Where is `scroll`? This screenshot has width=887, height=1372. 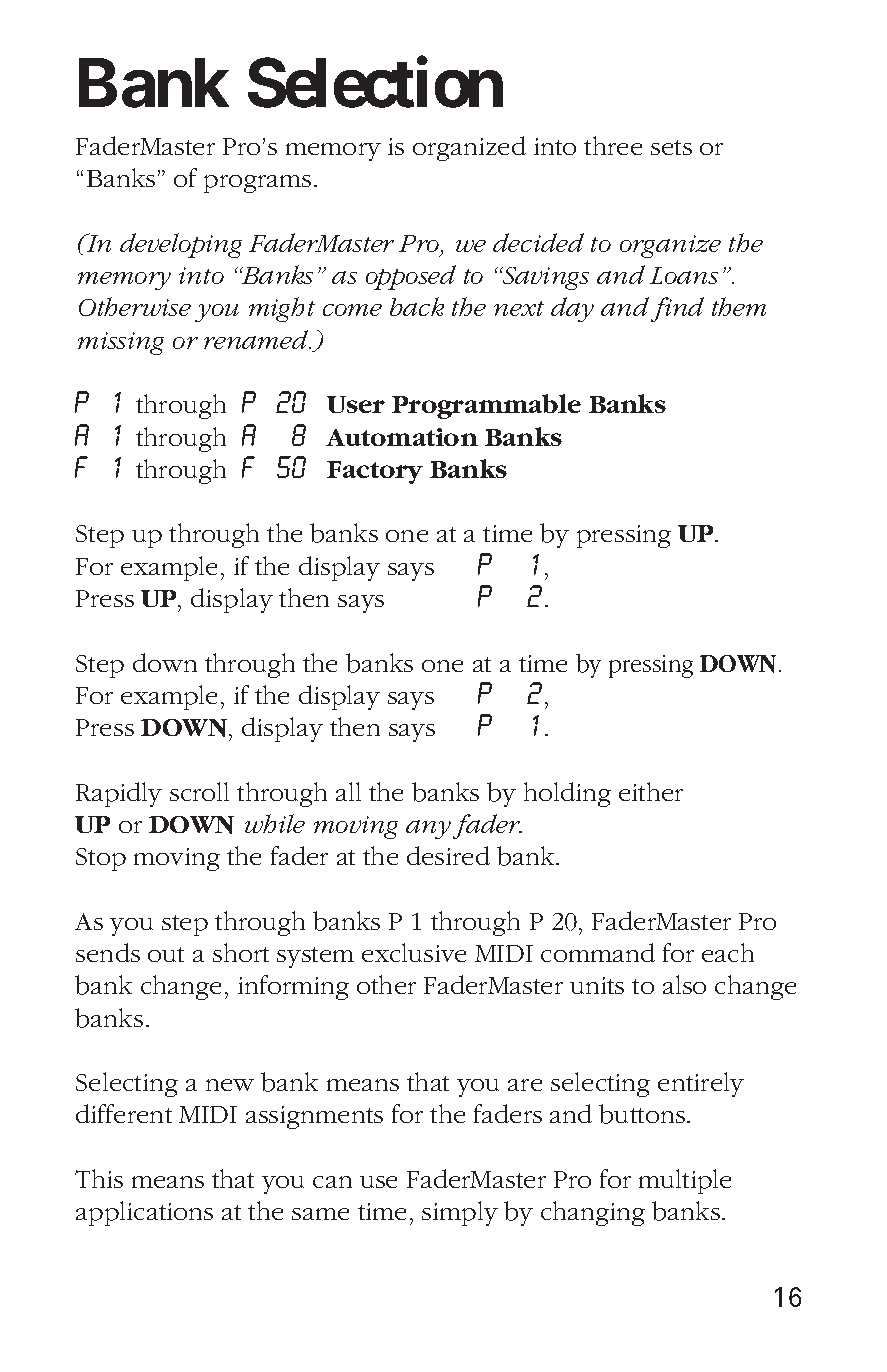
scroll is located at coordinates (199, 791).
